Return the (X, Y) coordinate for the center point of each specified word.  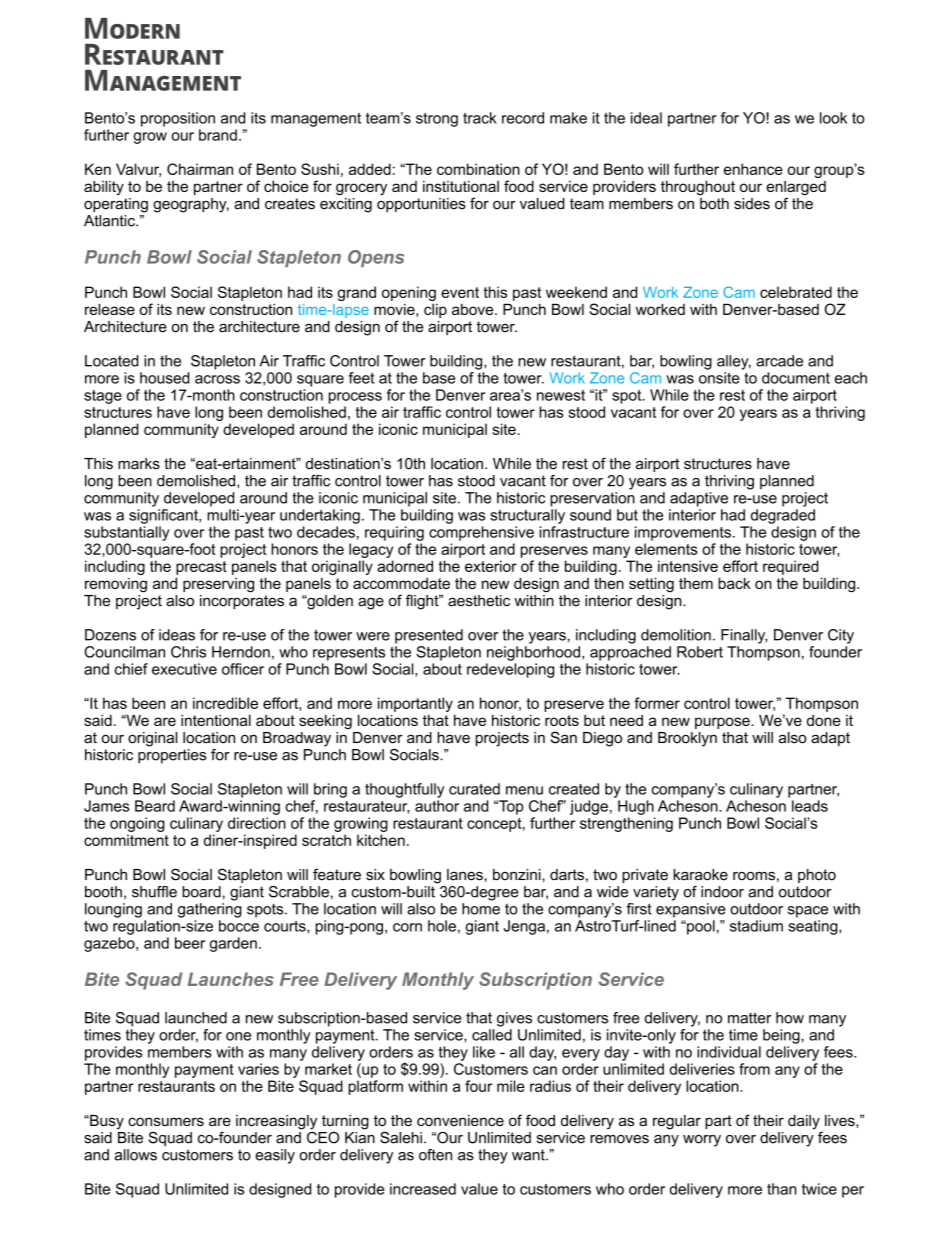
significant (164, 515)
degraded (783, 516)
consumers (166, 1121)
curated (474, 789)
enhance (753, 169)
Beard (155, 806)
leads (810, 806)
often (435, 1155)
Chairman (200, 169)
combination (478, 169)
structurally (527, 516)
